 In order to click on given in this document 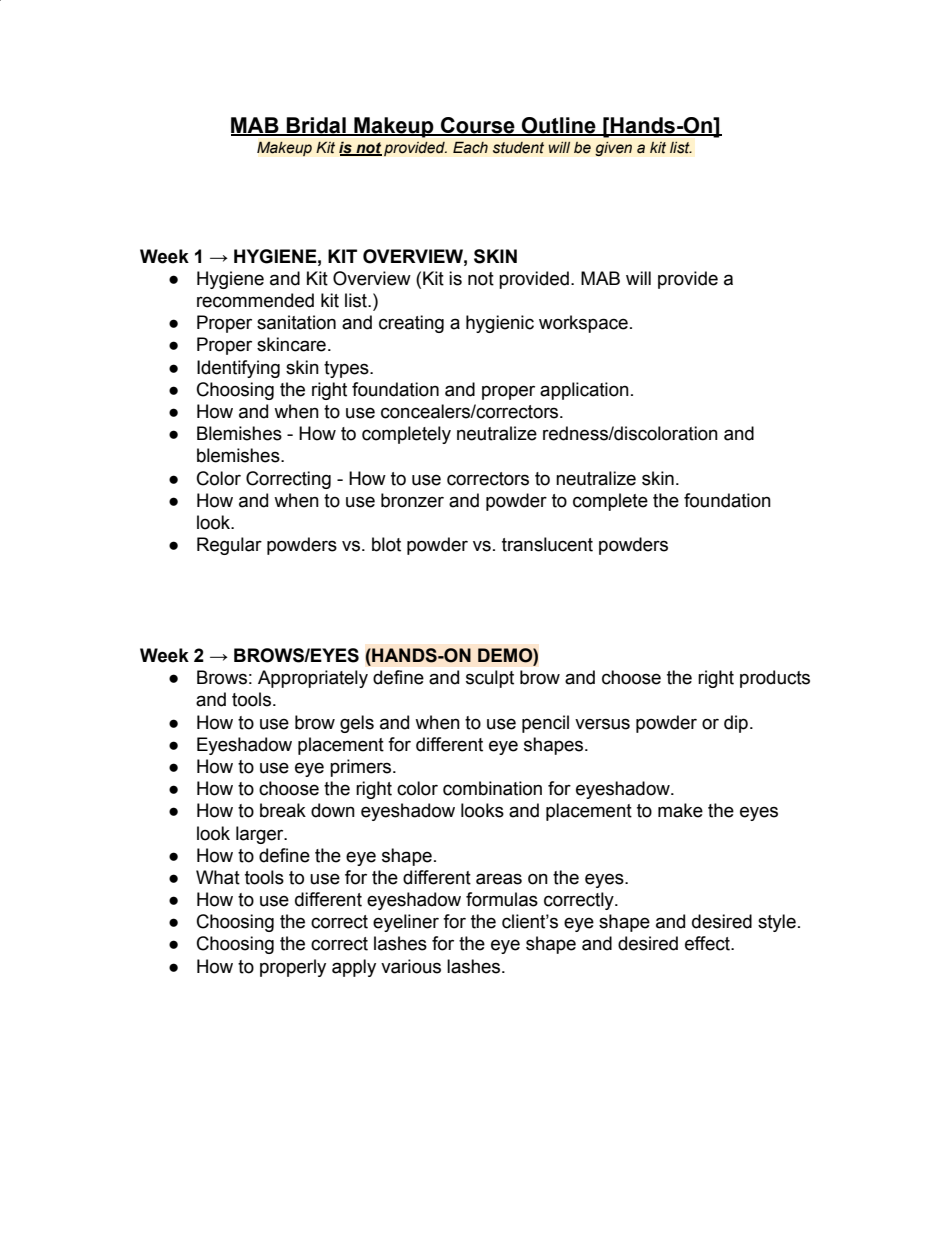, I will do `click(613, 149)`.
